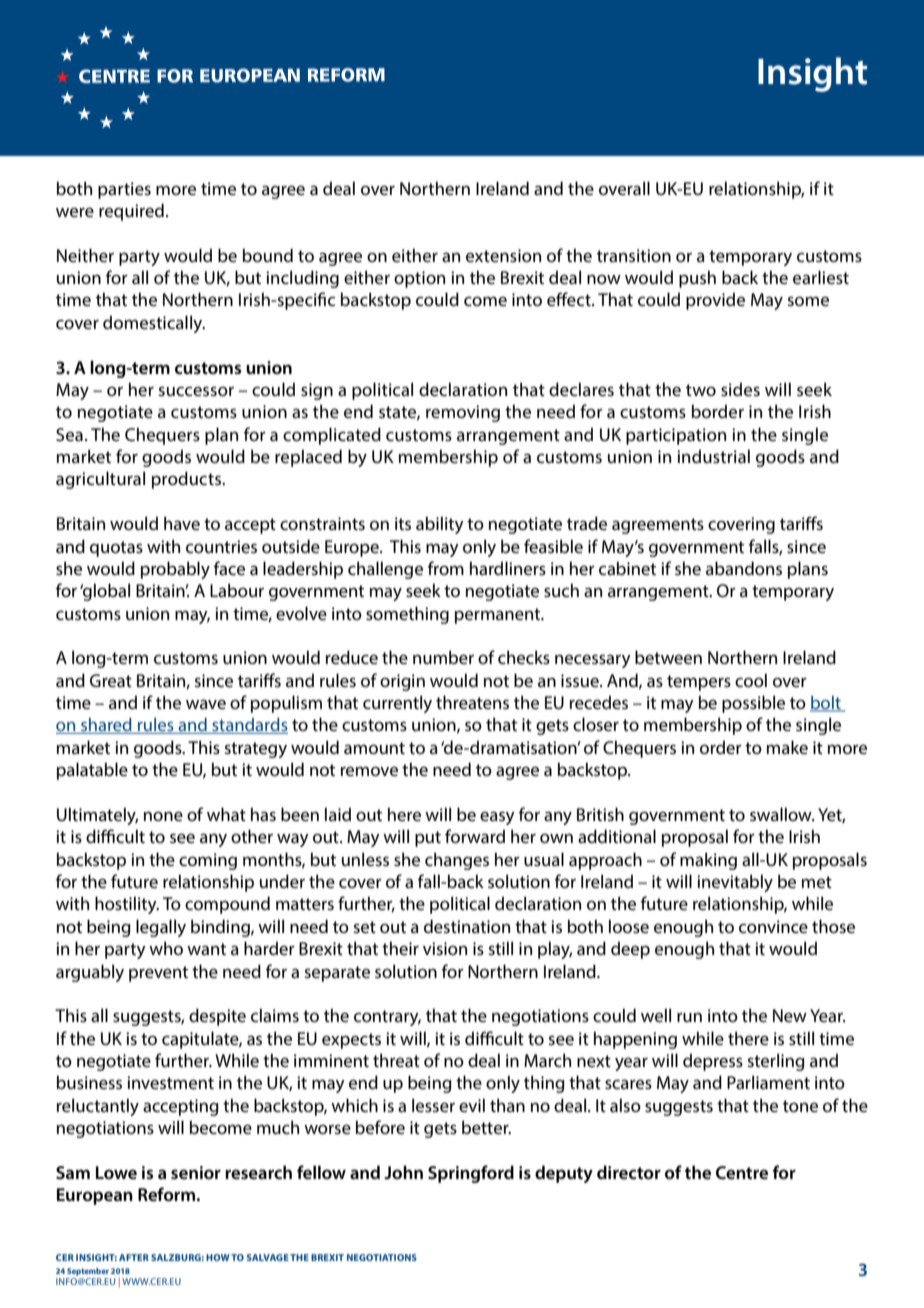 Image resolution: width=924 pixels, height=1308 pixels. I want to click on currently, so click(397, 704).
